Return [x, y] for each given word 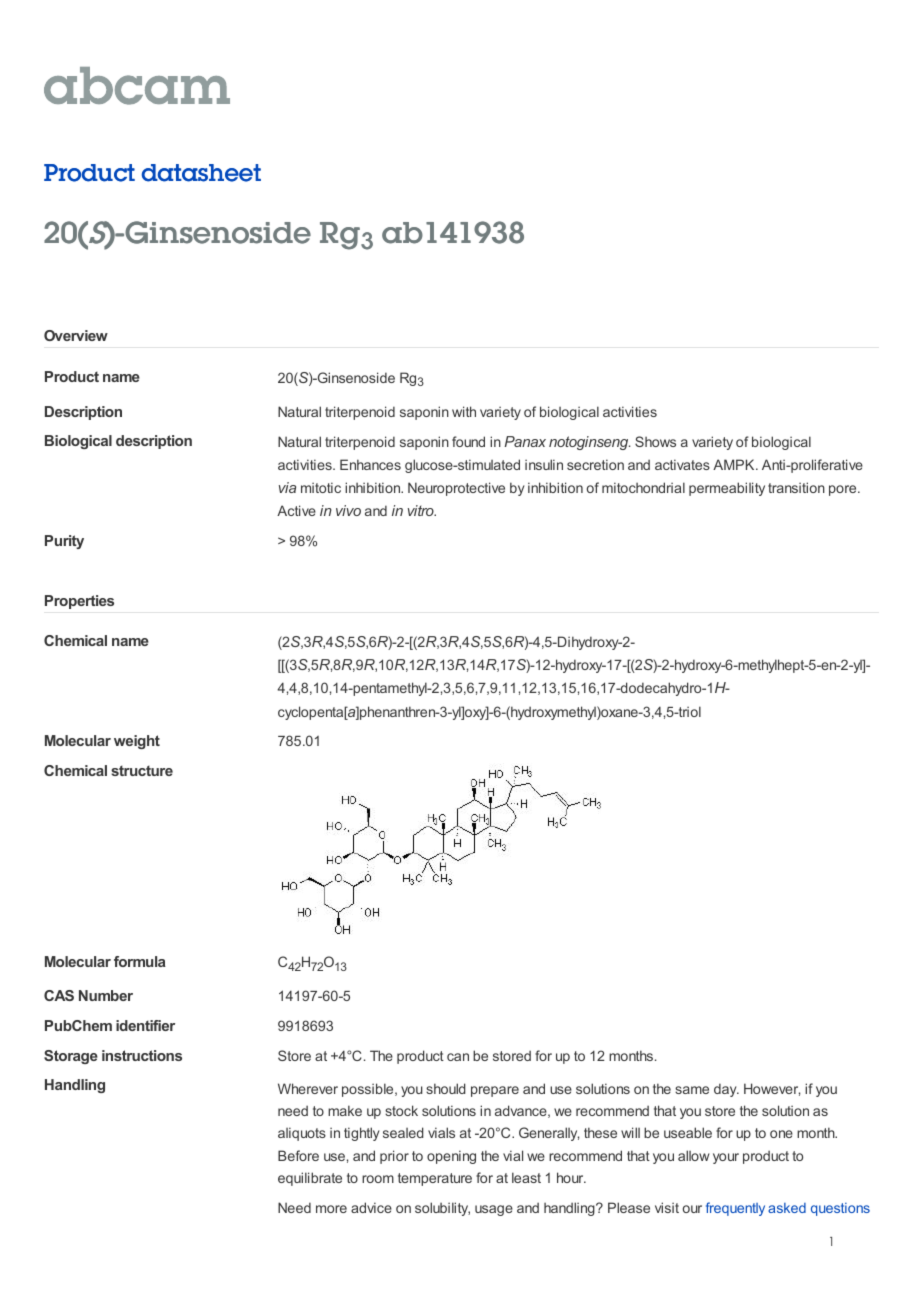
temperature [435, 1179]
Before [298, 1155]
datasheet [201, 173]
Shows [655, 441]
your [726, 1158]
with [464, 411]
